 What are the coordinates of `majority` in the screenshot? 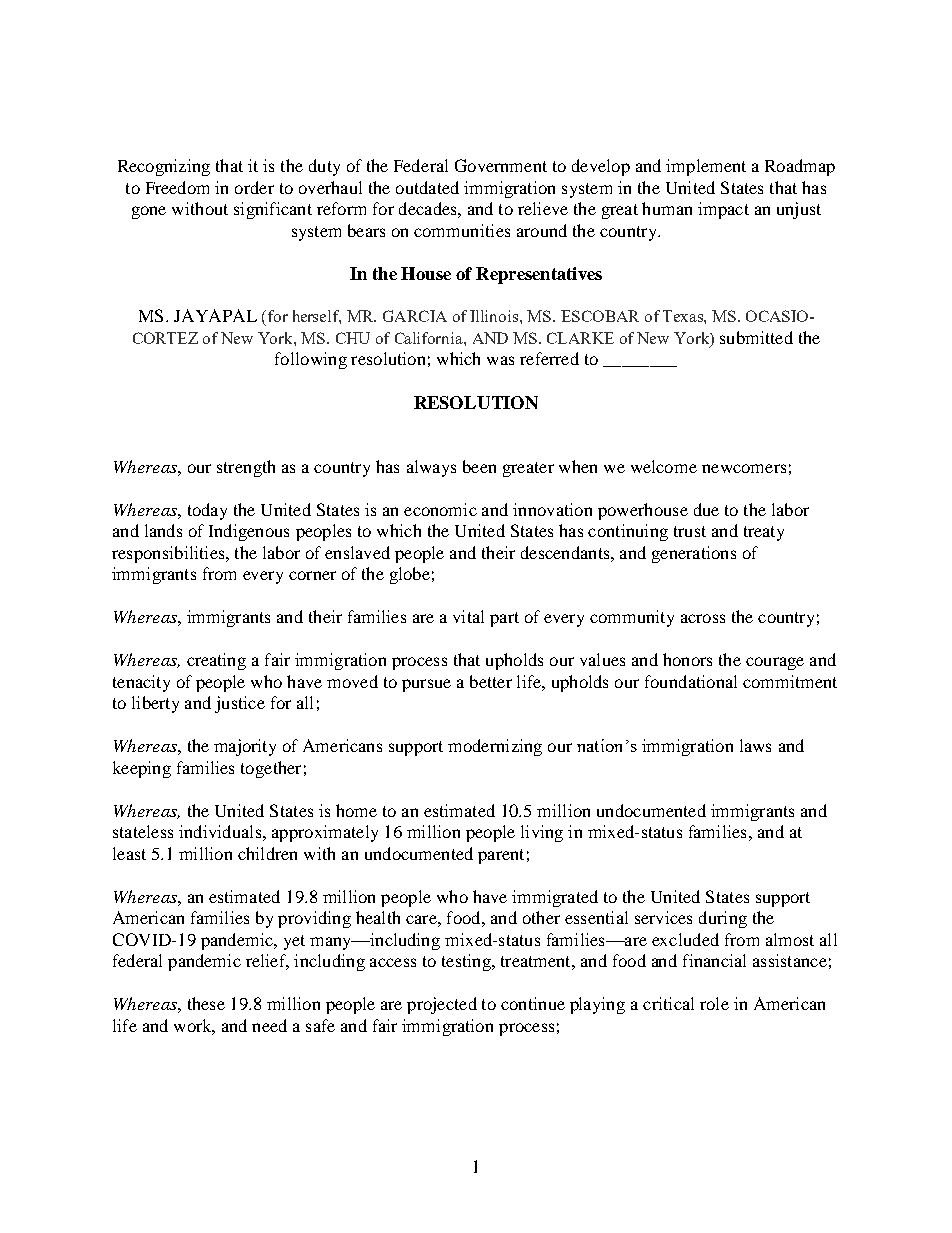 It's located at (245, 747).
